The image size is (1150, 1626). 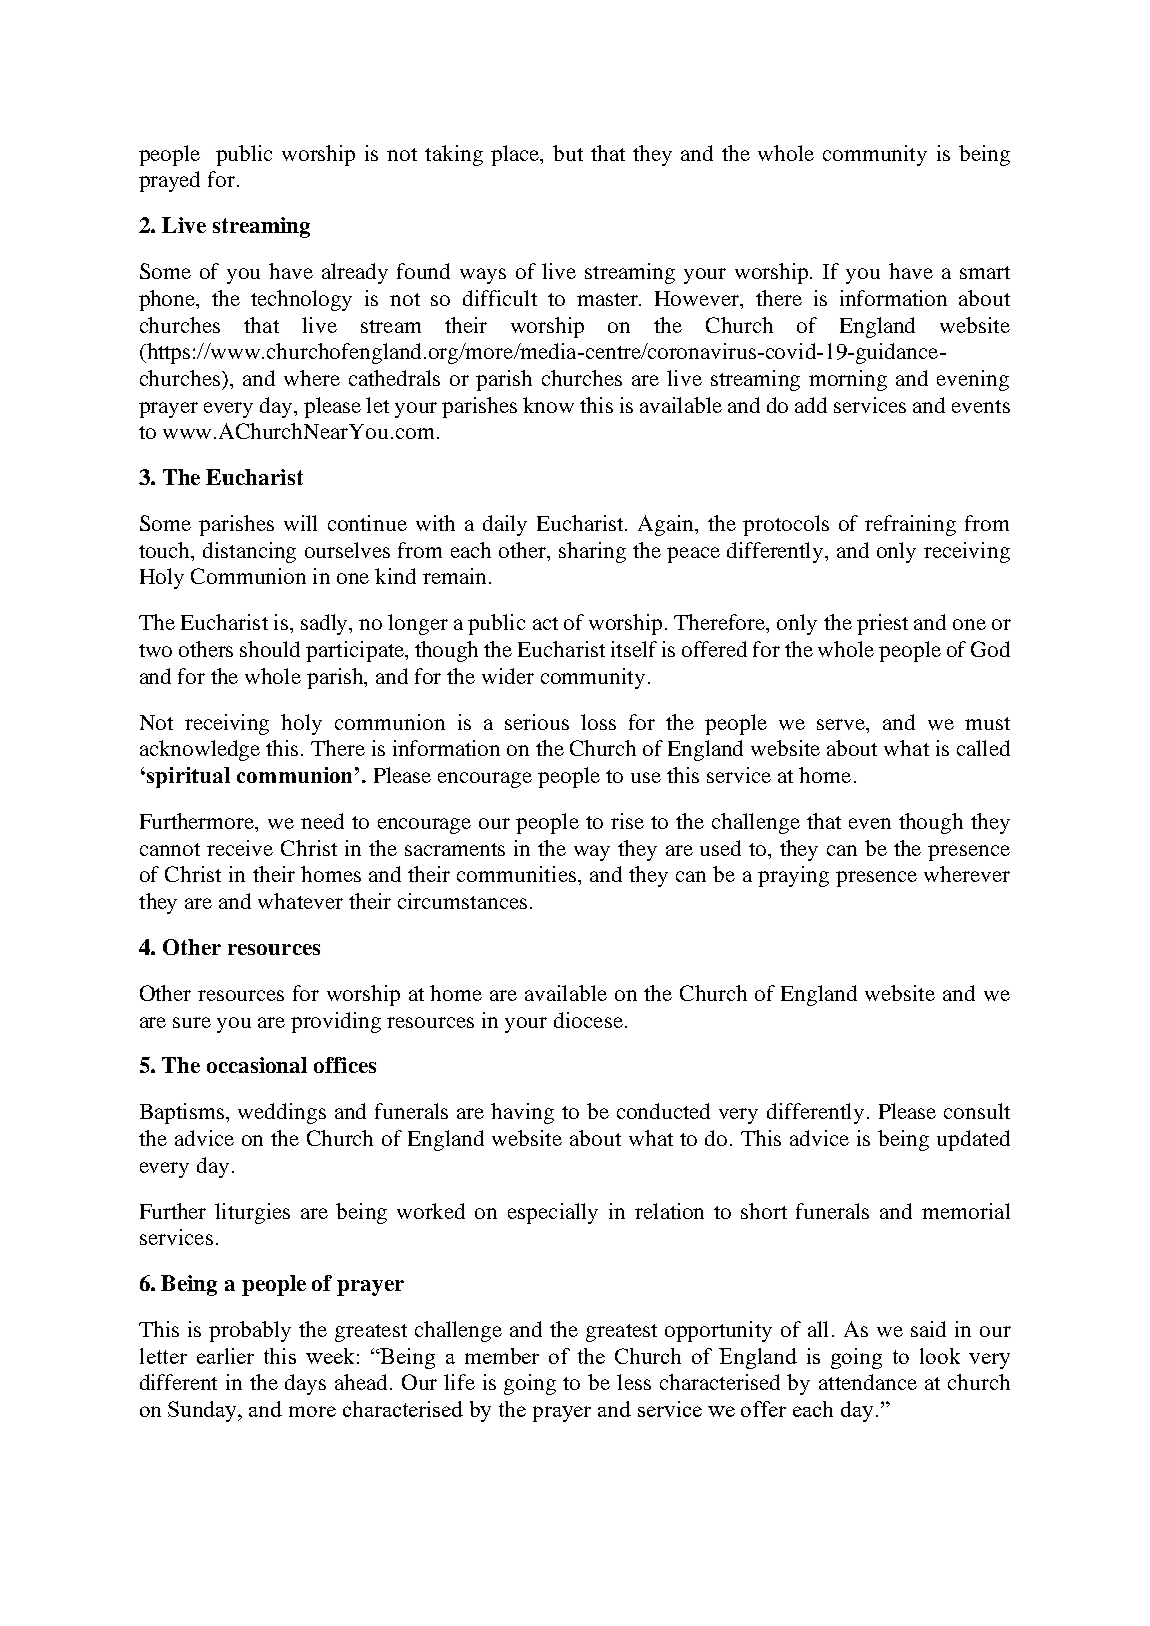 What do you see at coordinates (985, 272) in the document?
I see `smart` at bounding box center [985, 272].
